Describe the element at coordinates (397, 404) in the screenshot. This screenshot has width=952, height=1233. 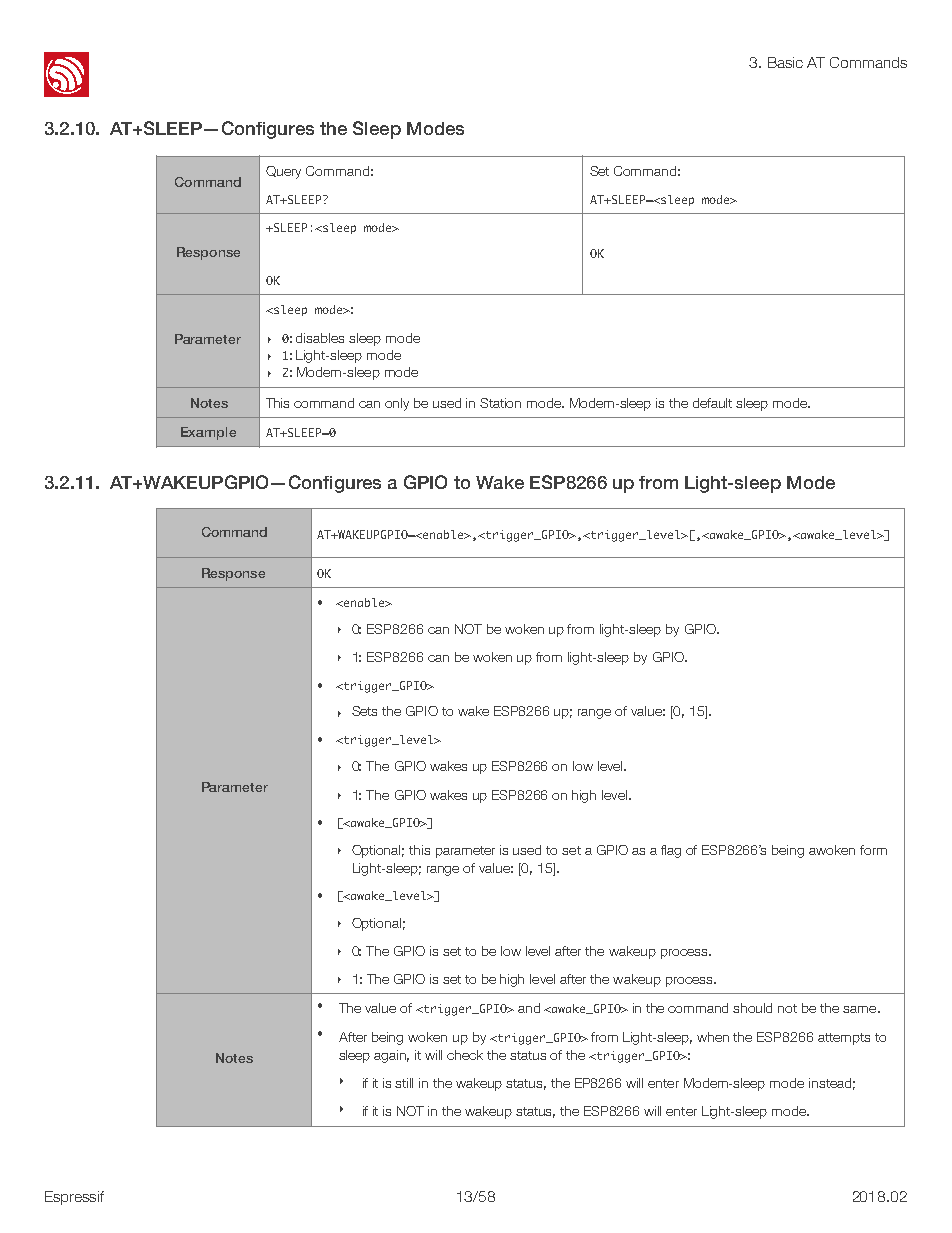
I see `only` at that location.
